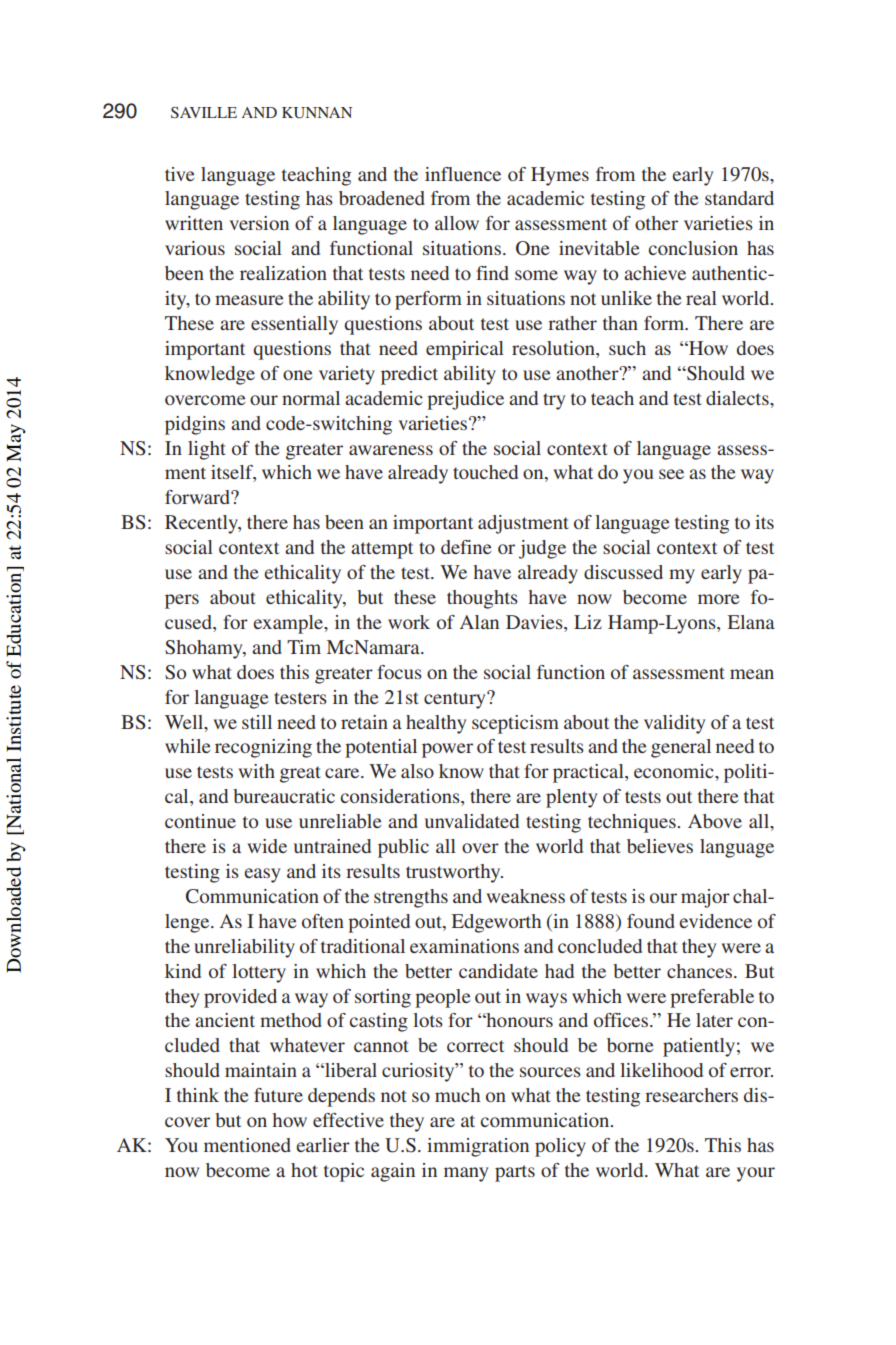  What do you see at coordinates (478, 1147) in the image?
I see `immigration` at bounding box center [478, 1147].
